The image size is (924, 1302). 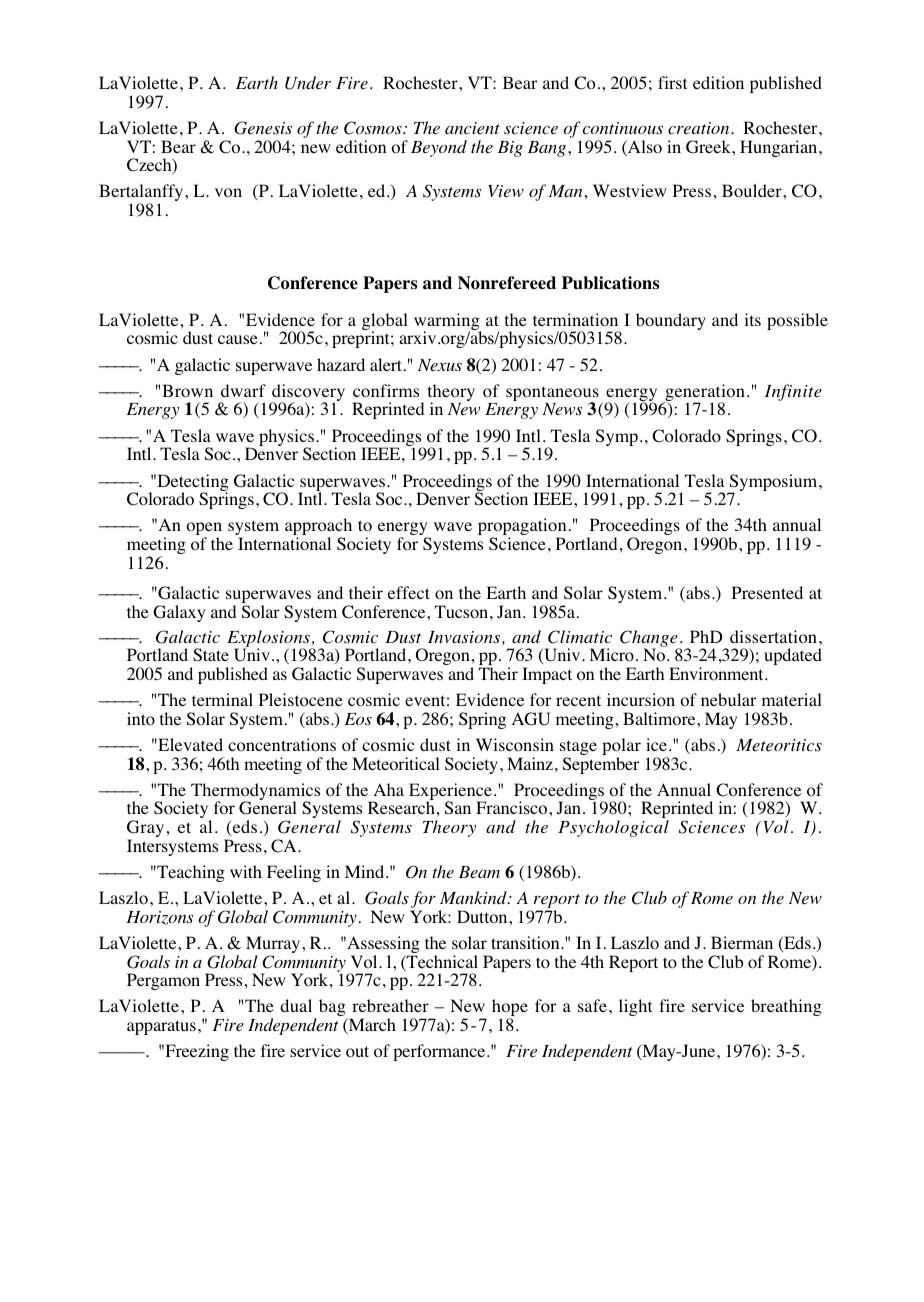 I want to click on creation, so click(x=700, y=128).
